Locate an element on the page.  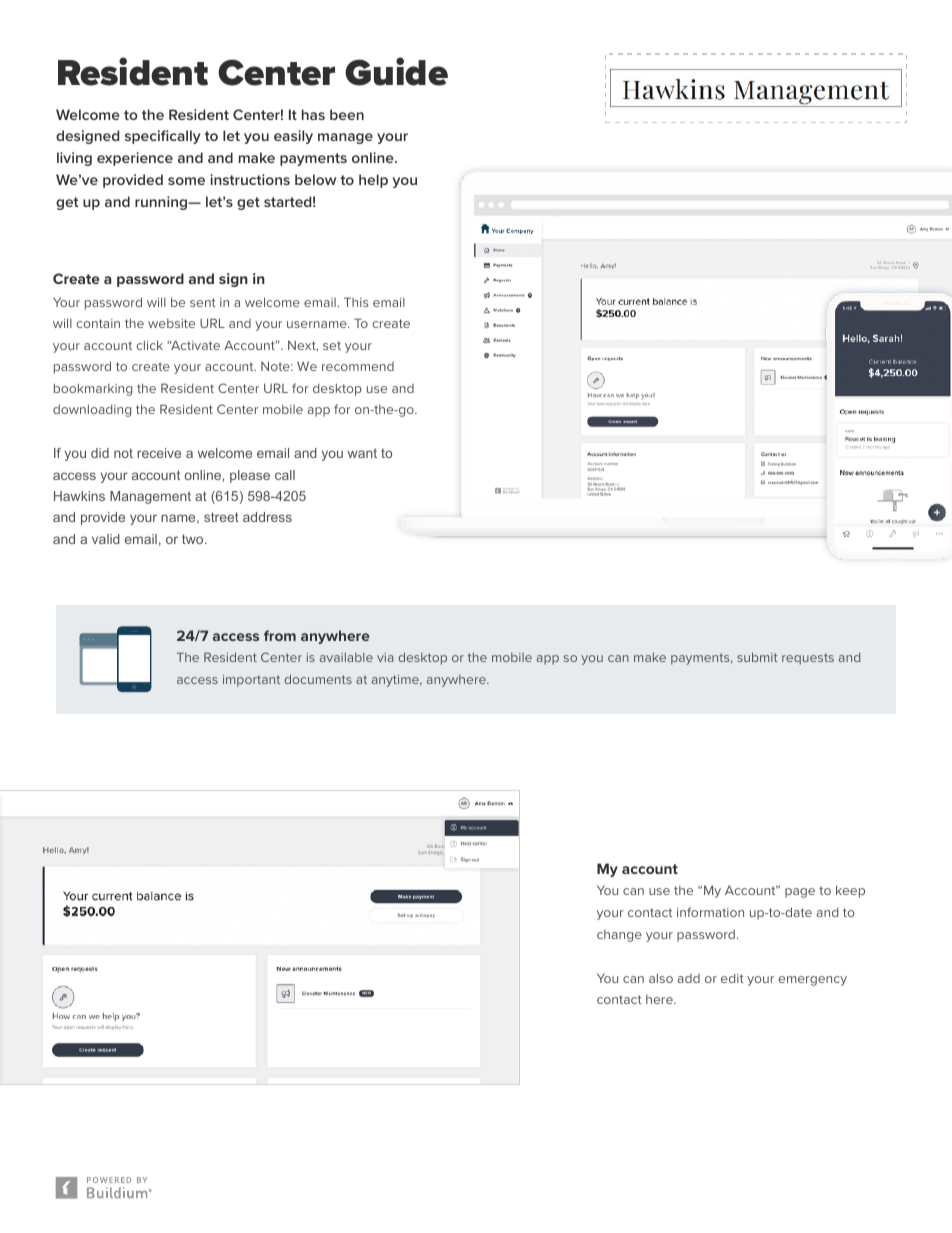
edit is located at coordinates (732, 978).
